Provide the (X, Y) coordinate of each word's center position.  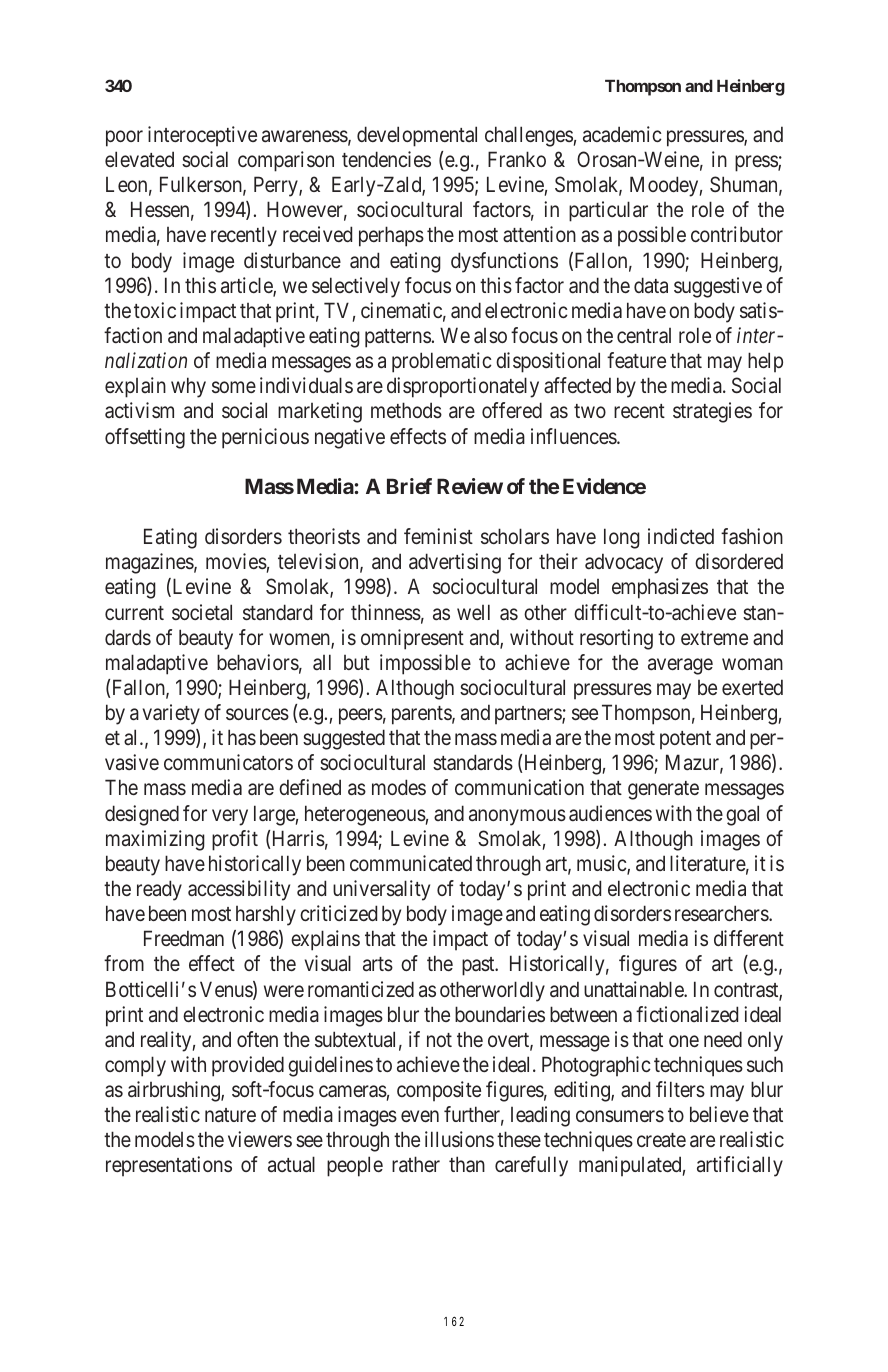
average (680, 666)
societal (202, 612)
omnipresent (412, 639)
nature (230, 1115)
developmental (417, 136)
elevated (139, 159)
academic (622, 134)
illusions (459, 1139)
